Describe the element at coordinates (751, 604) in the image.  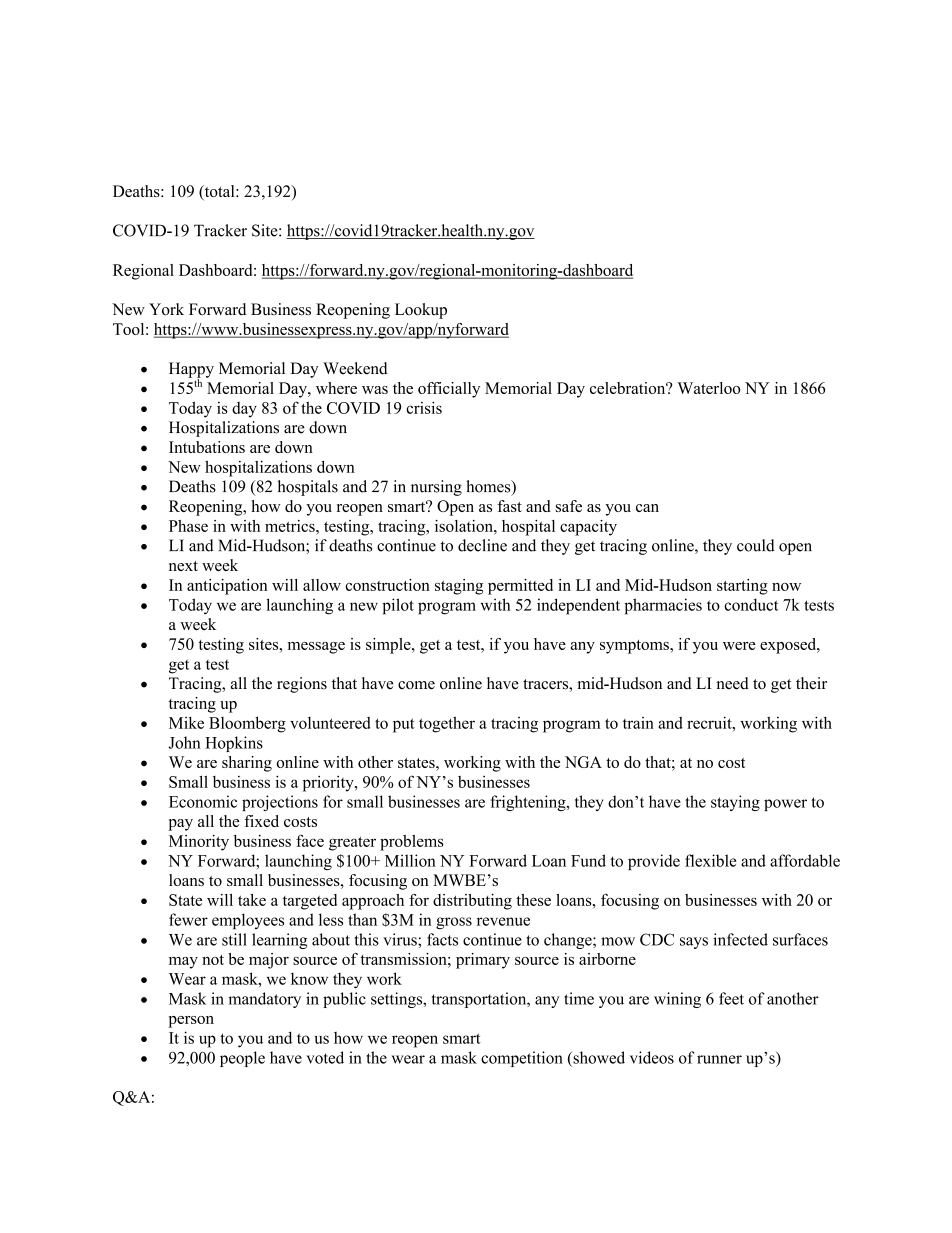
I see `conduct` at that location.
